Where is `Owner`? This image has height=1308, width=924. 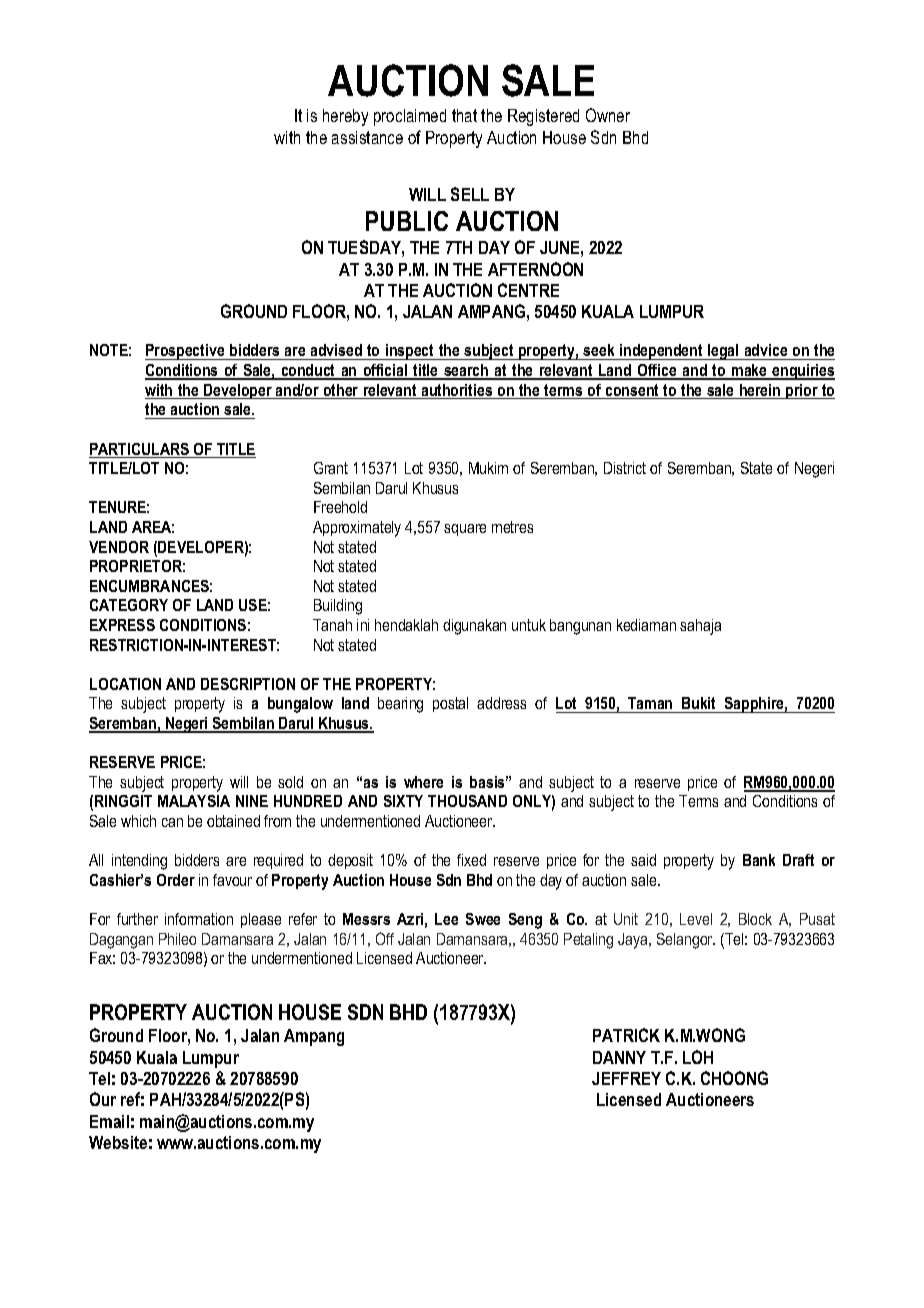
Owner is located at coordinates (608, 115).
